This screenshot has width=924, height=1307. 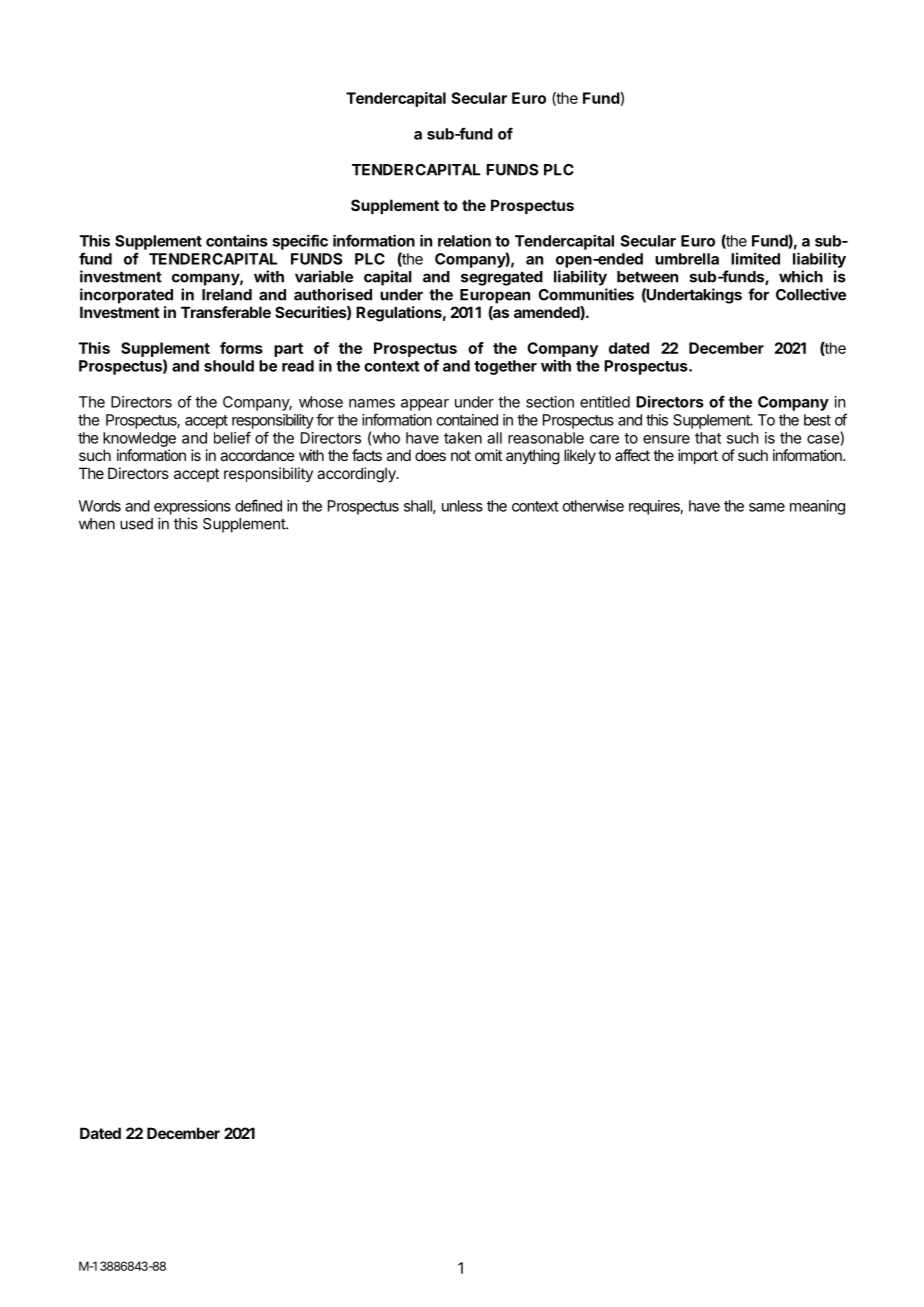 I want to click on relation, so click(x=464, y=240).
